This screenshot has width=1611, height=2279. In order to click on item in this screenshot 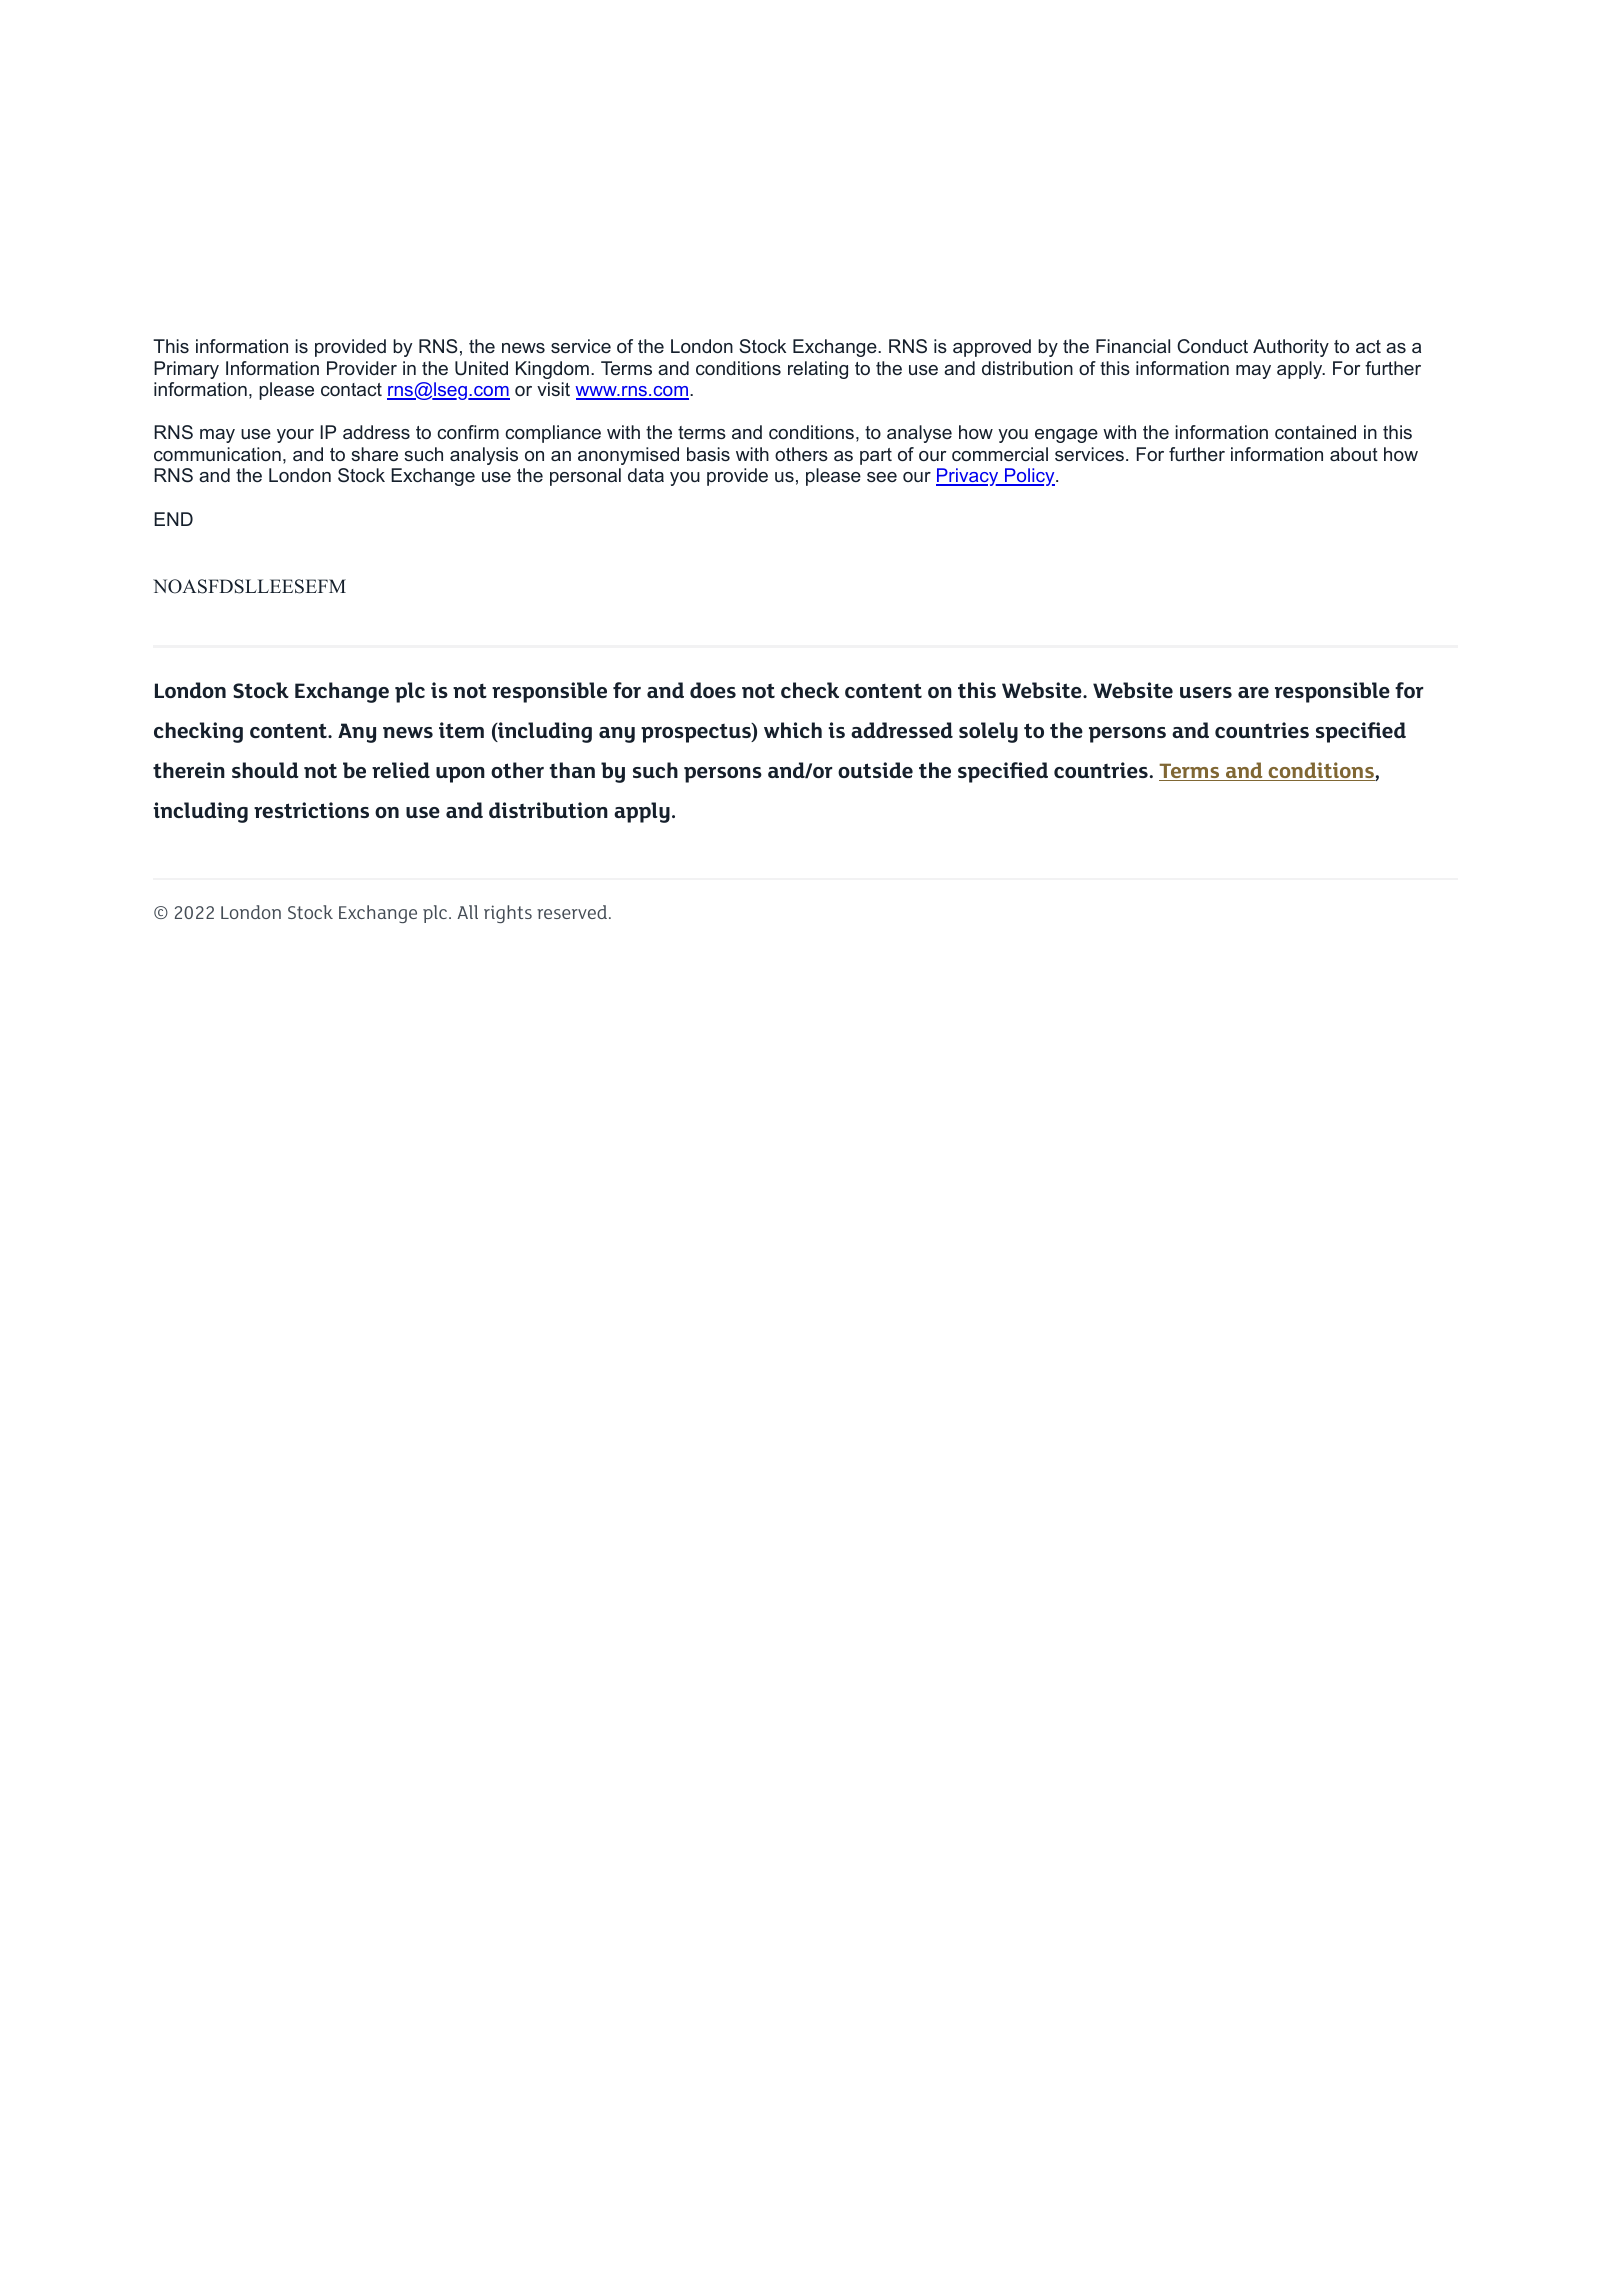, I will do `click(461, 730)`.
